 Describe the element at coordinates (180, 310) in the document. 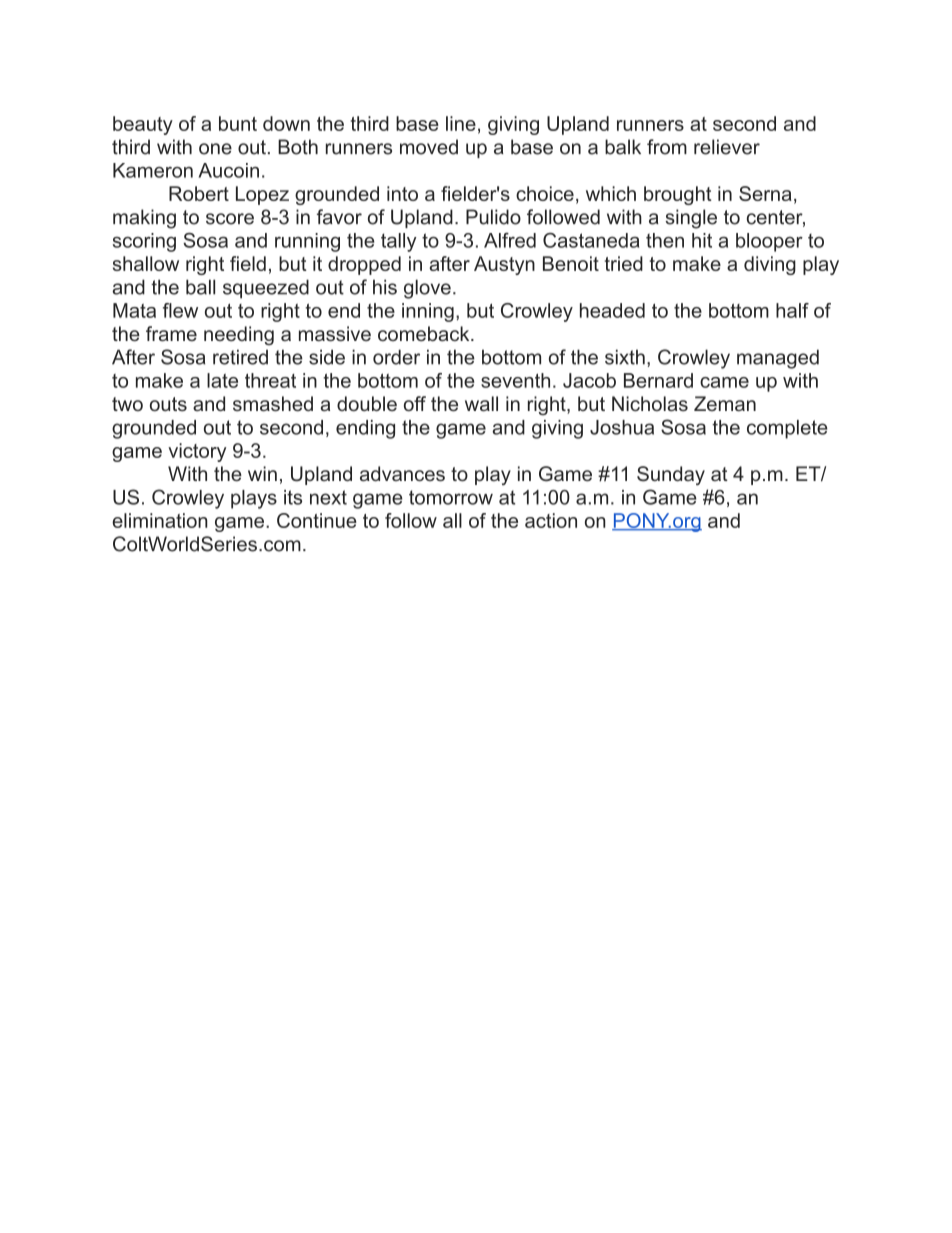

I see `flew` at that location.
